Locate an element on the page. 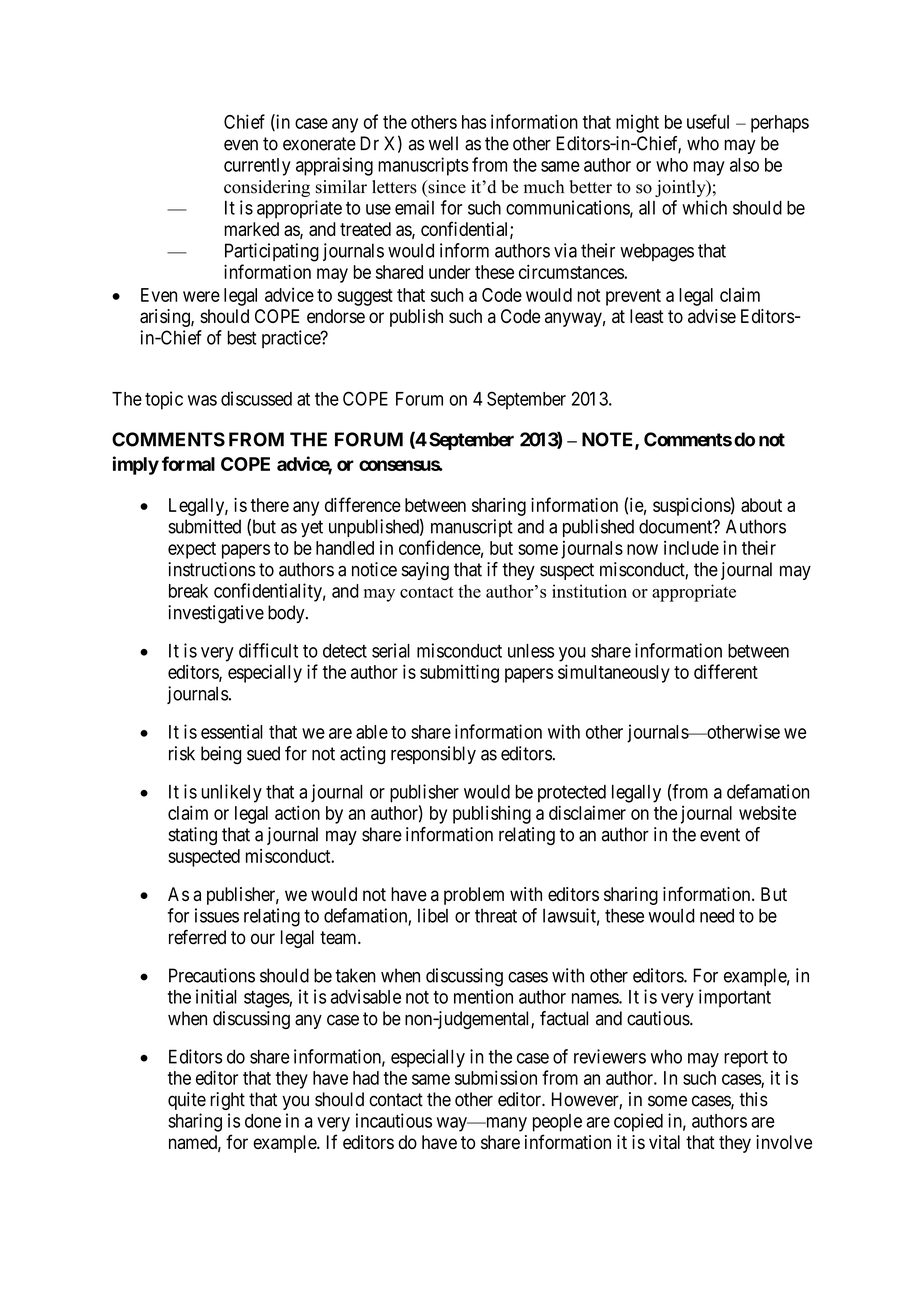 This image has width=924, height=1308. submission is located at coordinates (496, 1077).
